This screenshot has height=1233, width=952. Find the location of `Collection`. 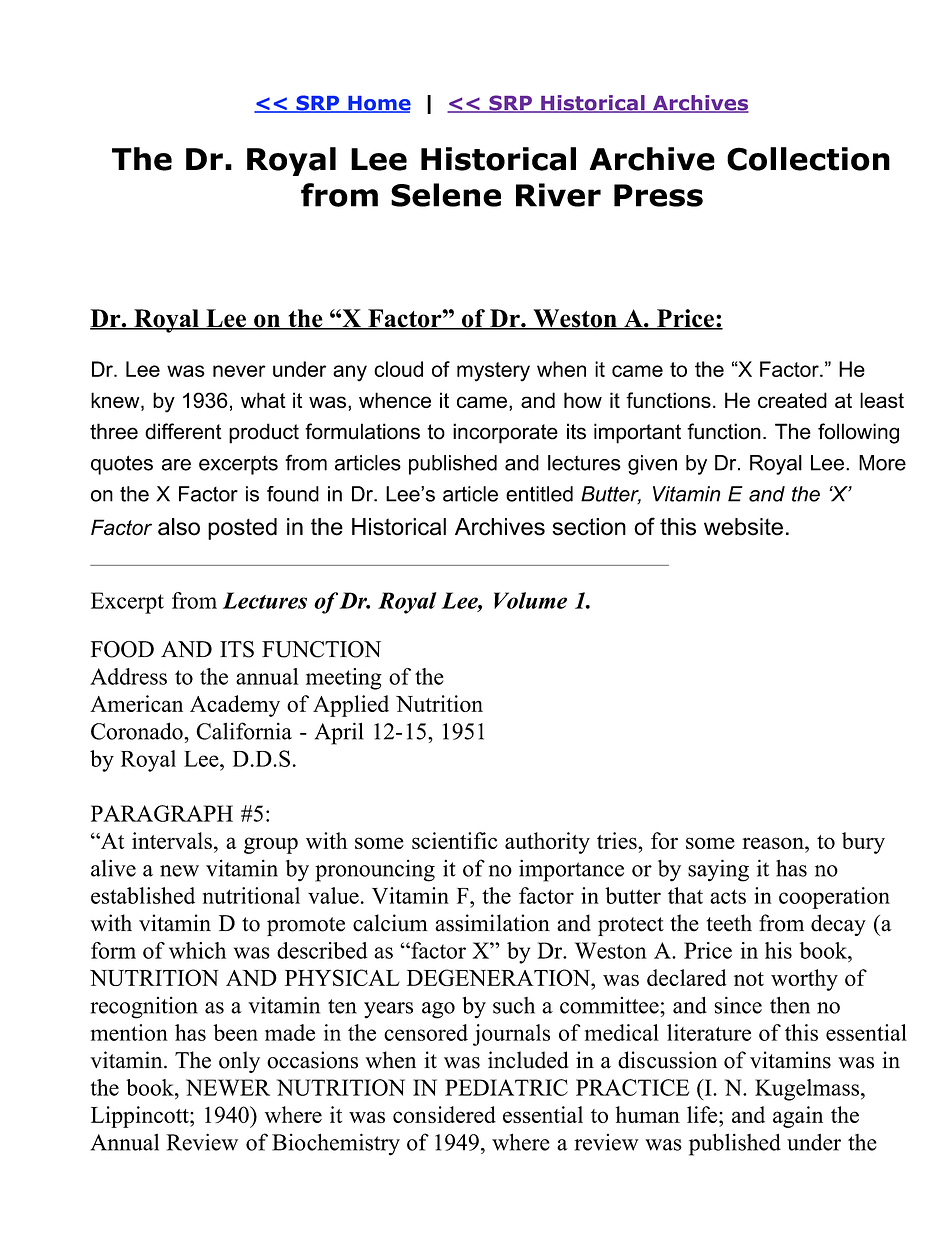

Collection is located at coordinates (808, 159).
